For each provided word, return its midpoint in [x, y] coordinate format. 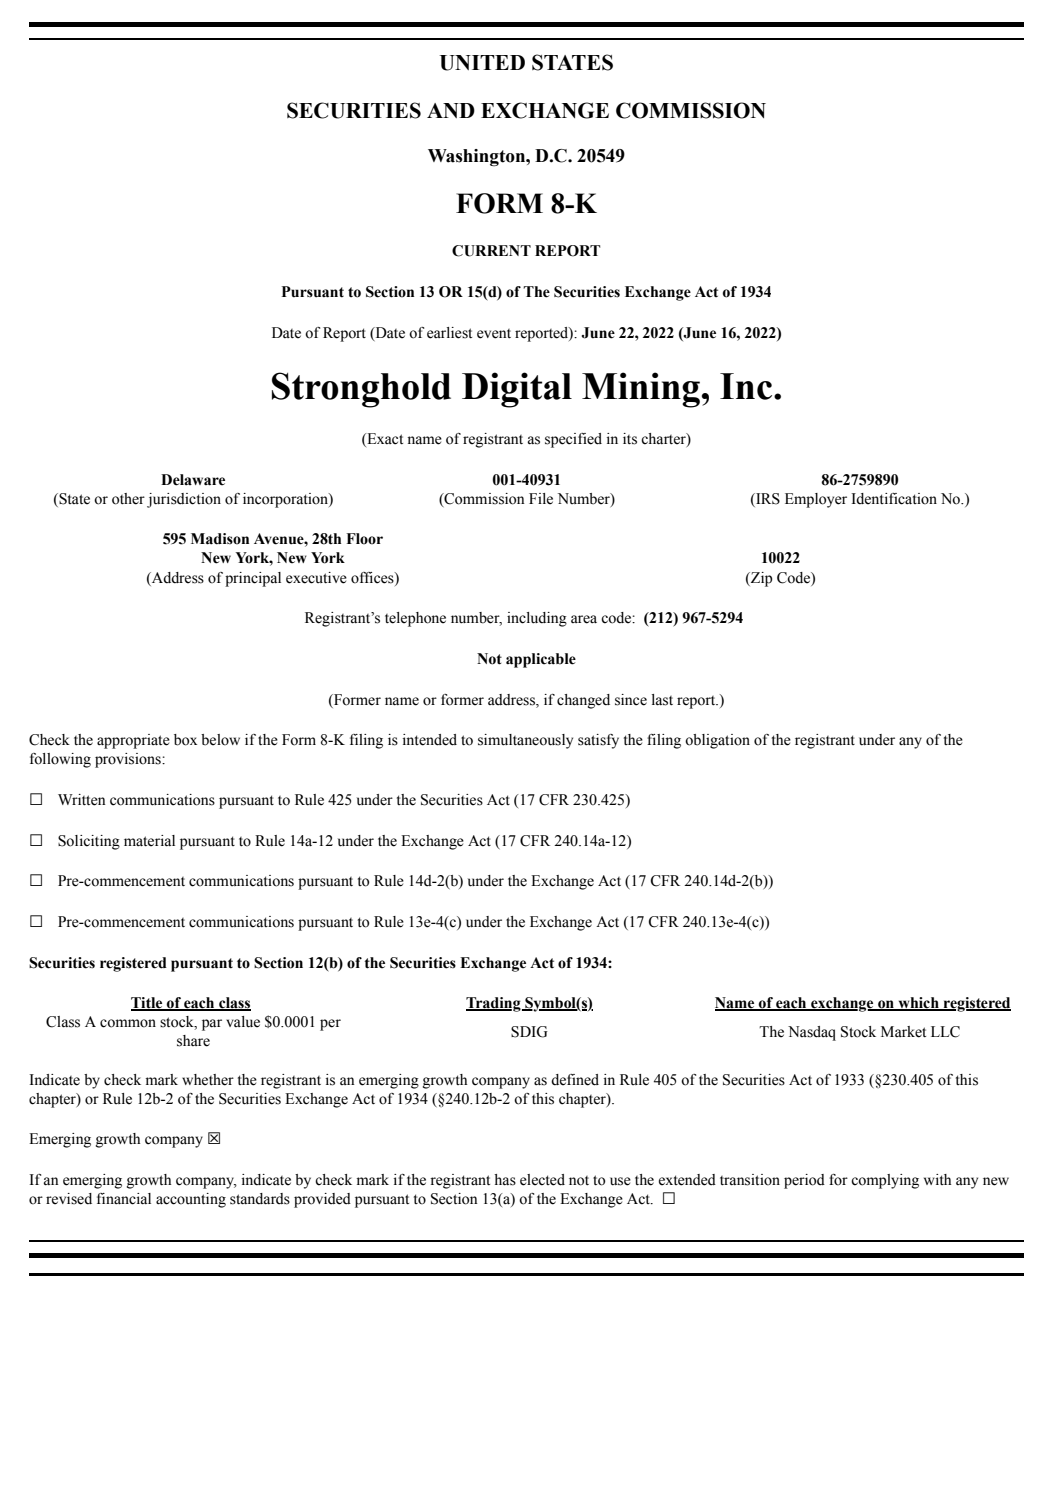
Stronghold [361, 390]
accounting [191, 1200]
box [185, 740]
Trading [494, 1004]
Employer [816, 500]
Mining [642, 390]
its [630, 439]
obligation [717, 741]
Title [148, 1004]
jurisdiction [184, 500]
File [541, 499]
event [494, 334]
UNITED [482, 63]
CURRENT [491, 251]
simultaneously [525, 741]
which [918, 1004]
